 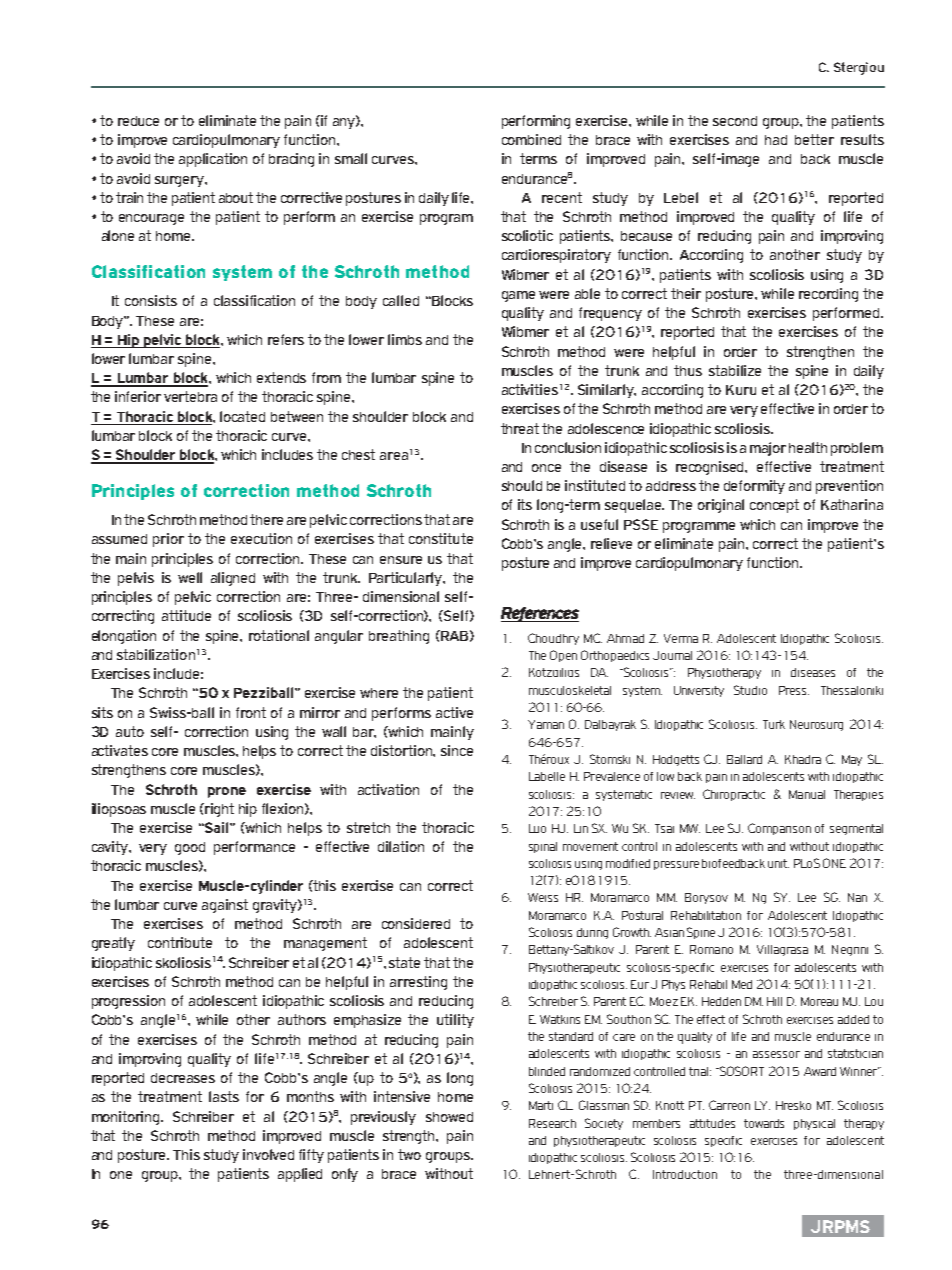 What do you see at coordinates (168, 540) in the screenshot?
I see `prior` at bounding box center [168, 540].
